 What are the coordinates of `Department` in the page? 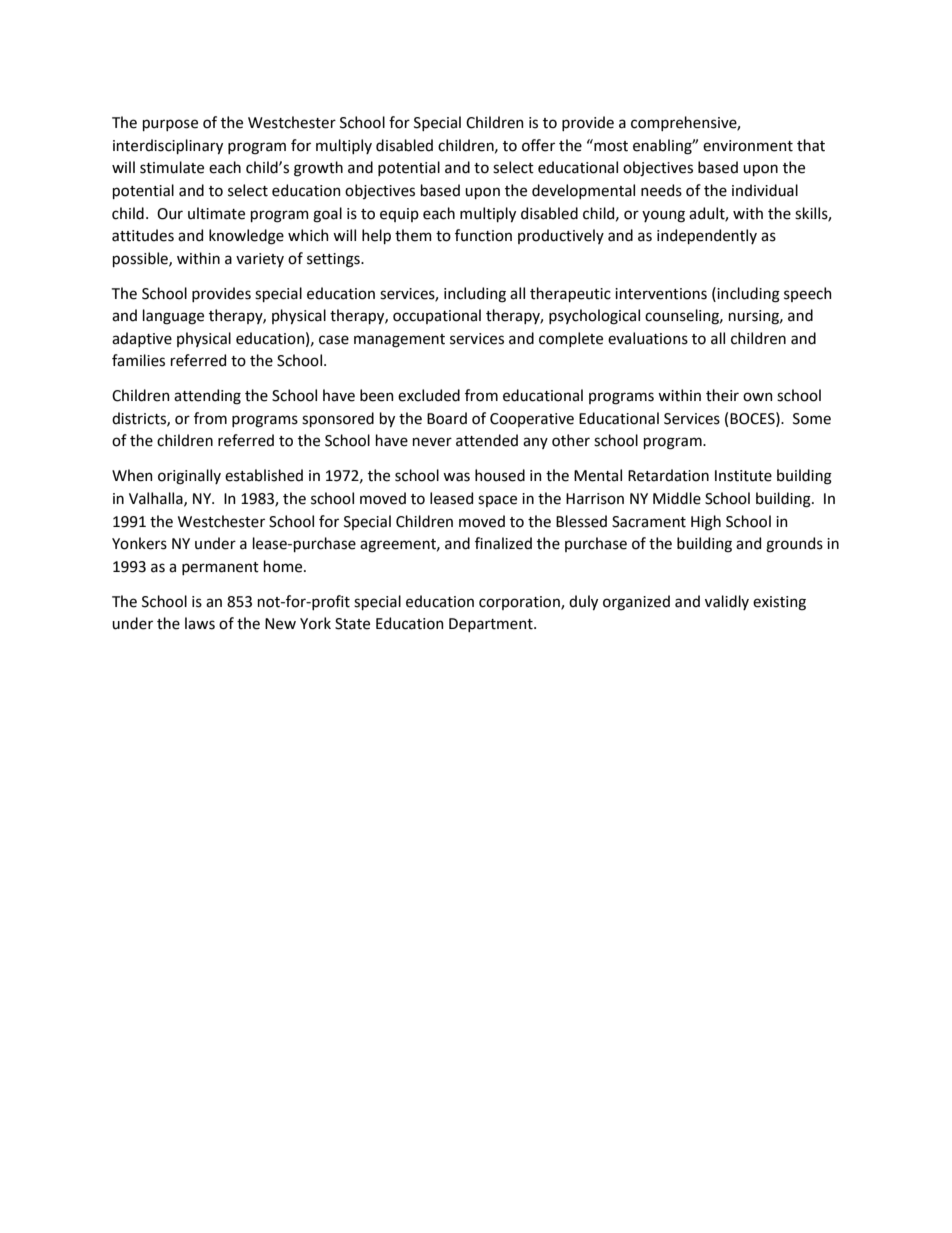 It's located at (492, 625).
